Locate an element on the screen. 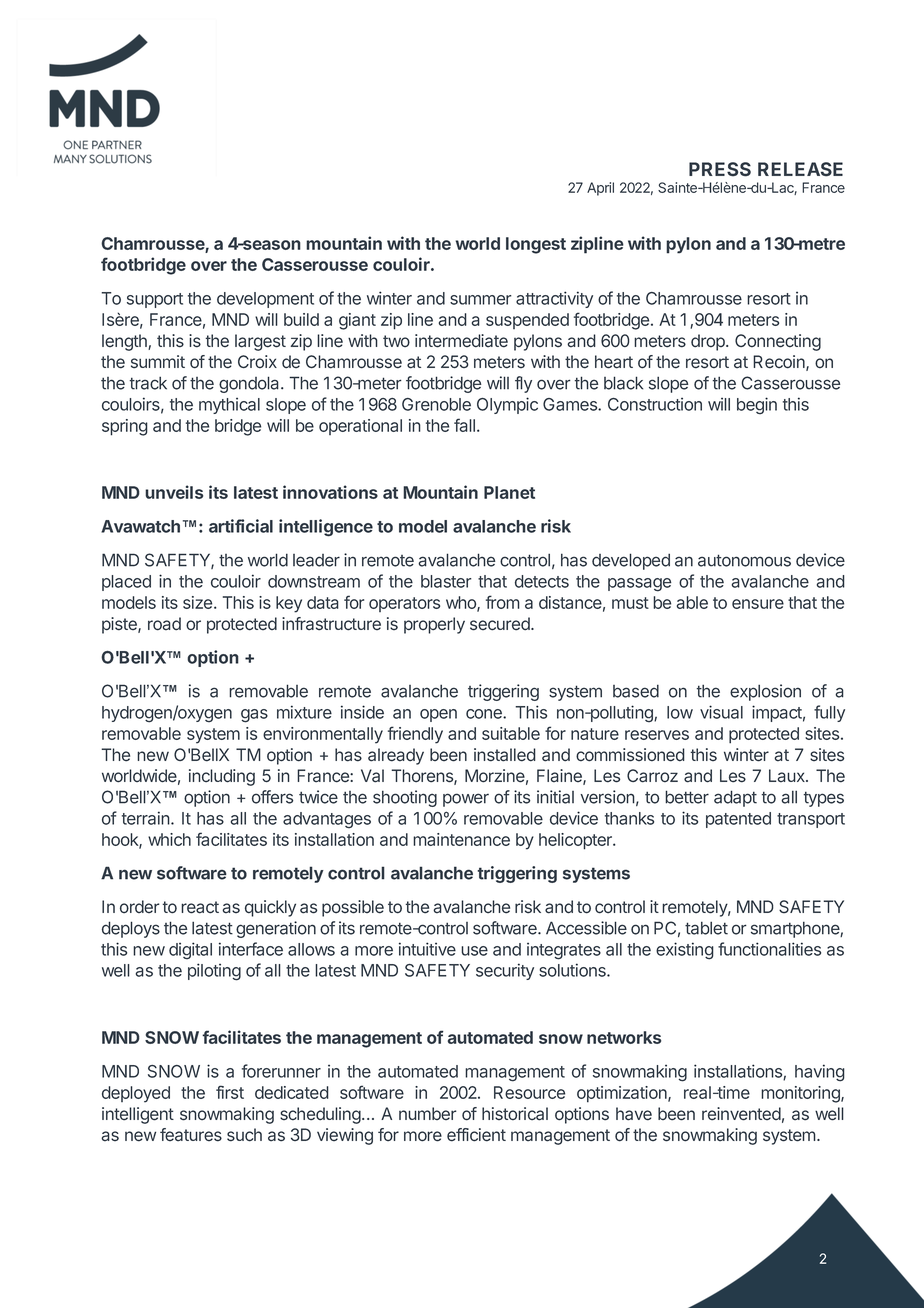 This screenshot has height=1308, width=924. historical is located at coordinates (515, 1114).
